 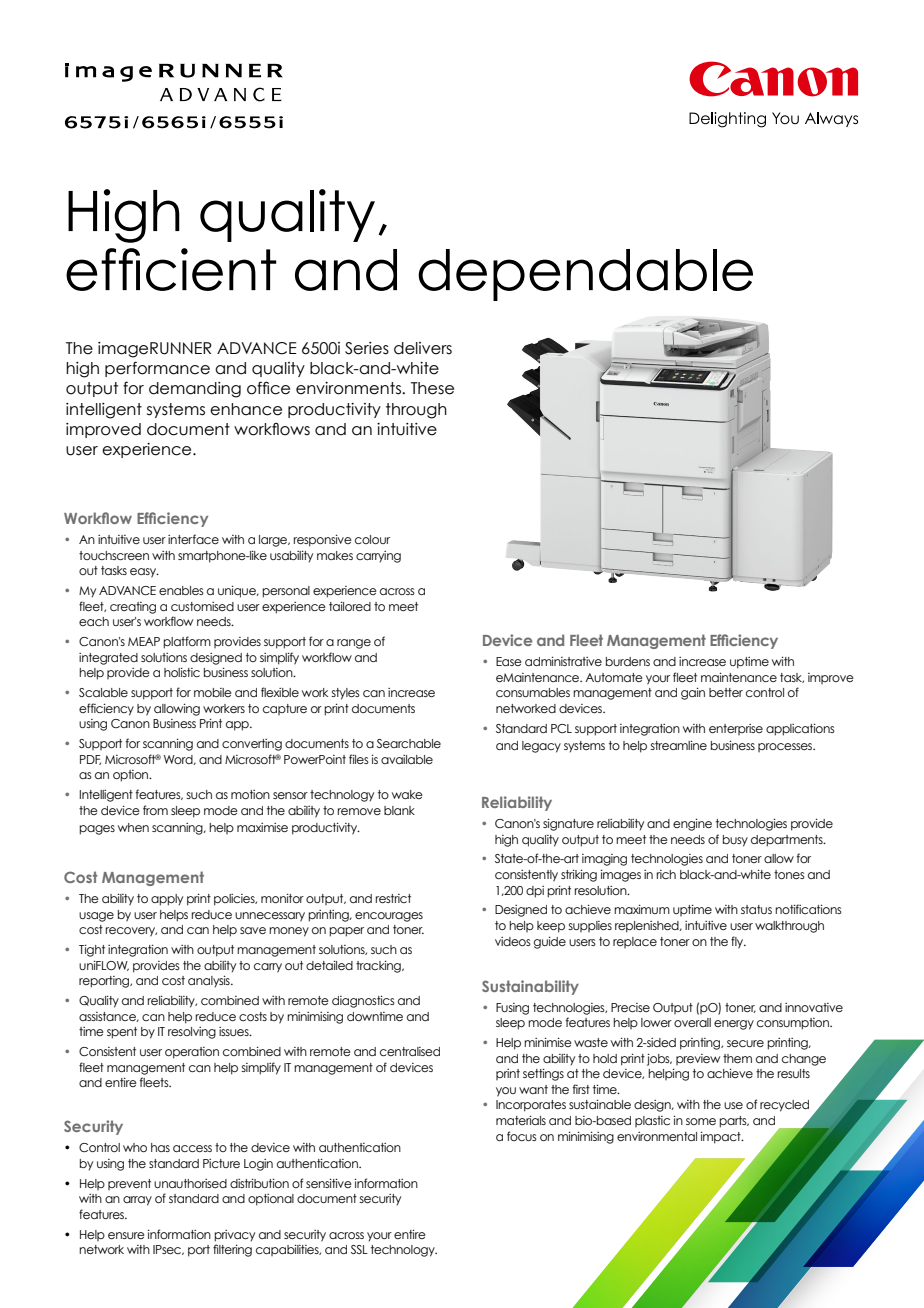 What do you see at coordinates (407, 794) in the page?
I see `wake` at bounding box center [407, 794].
